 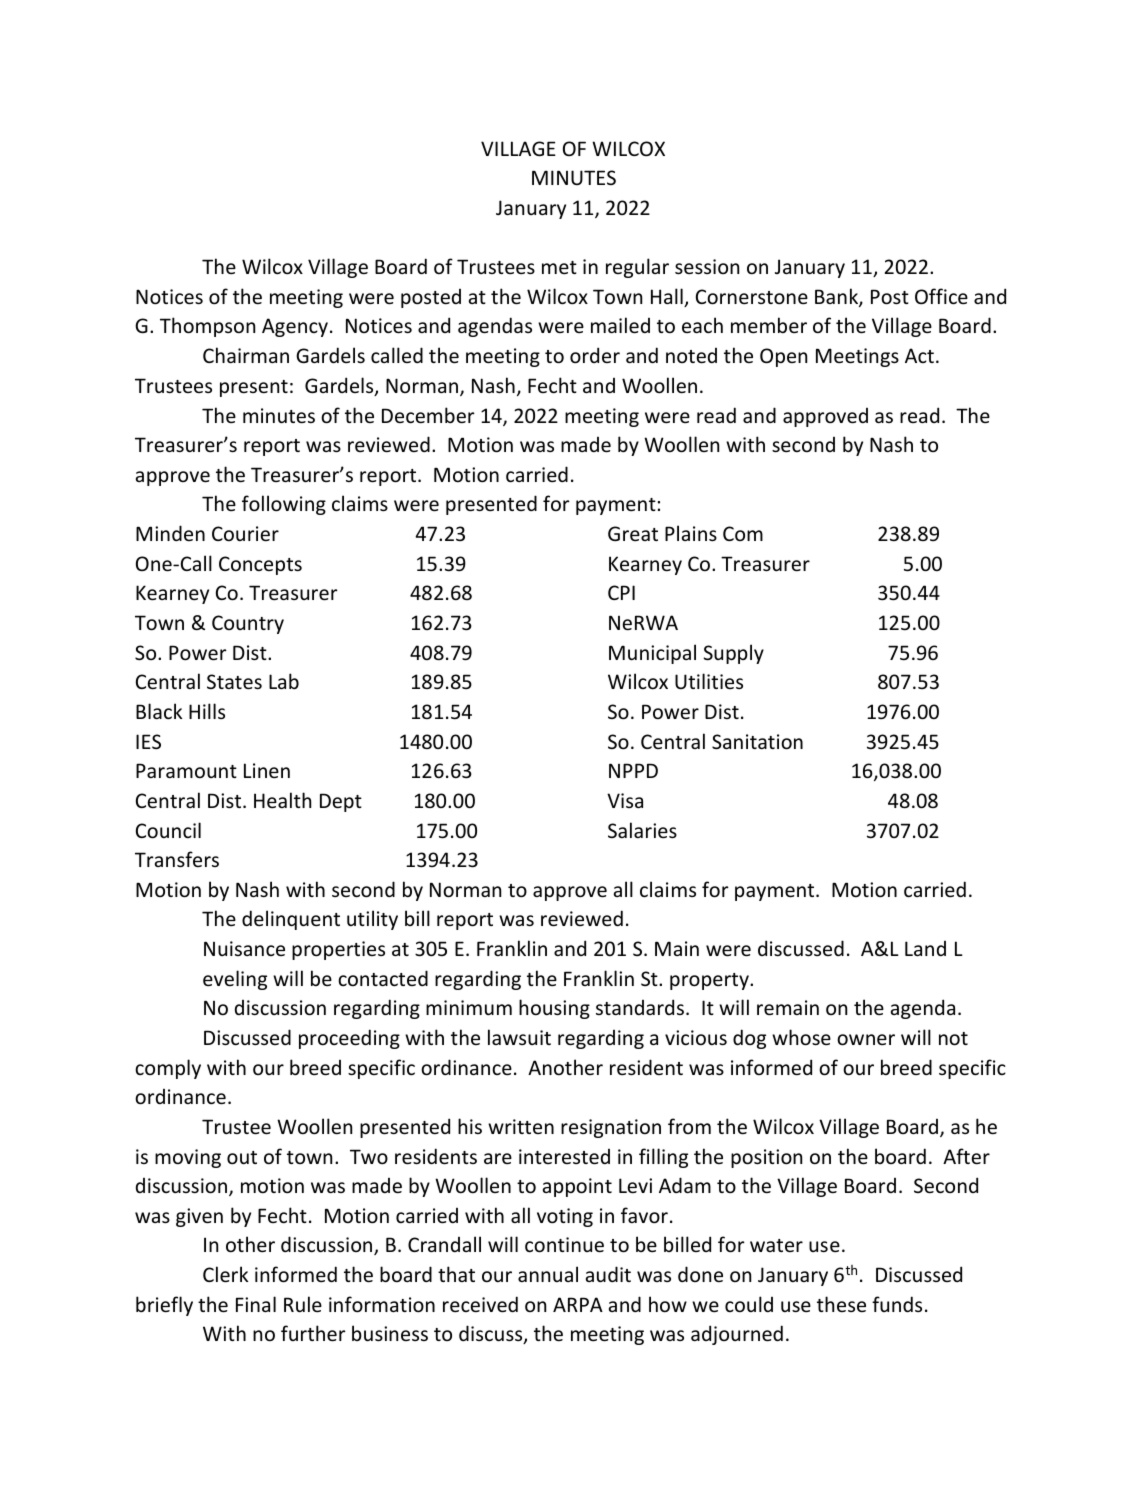 What do you see at coordinates (941, 296) in the screenshot?
I see `Office` at bounding box center [941, 296].
